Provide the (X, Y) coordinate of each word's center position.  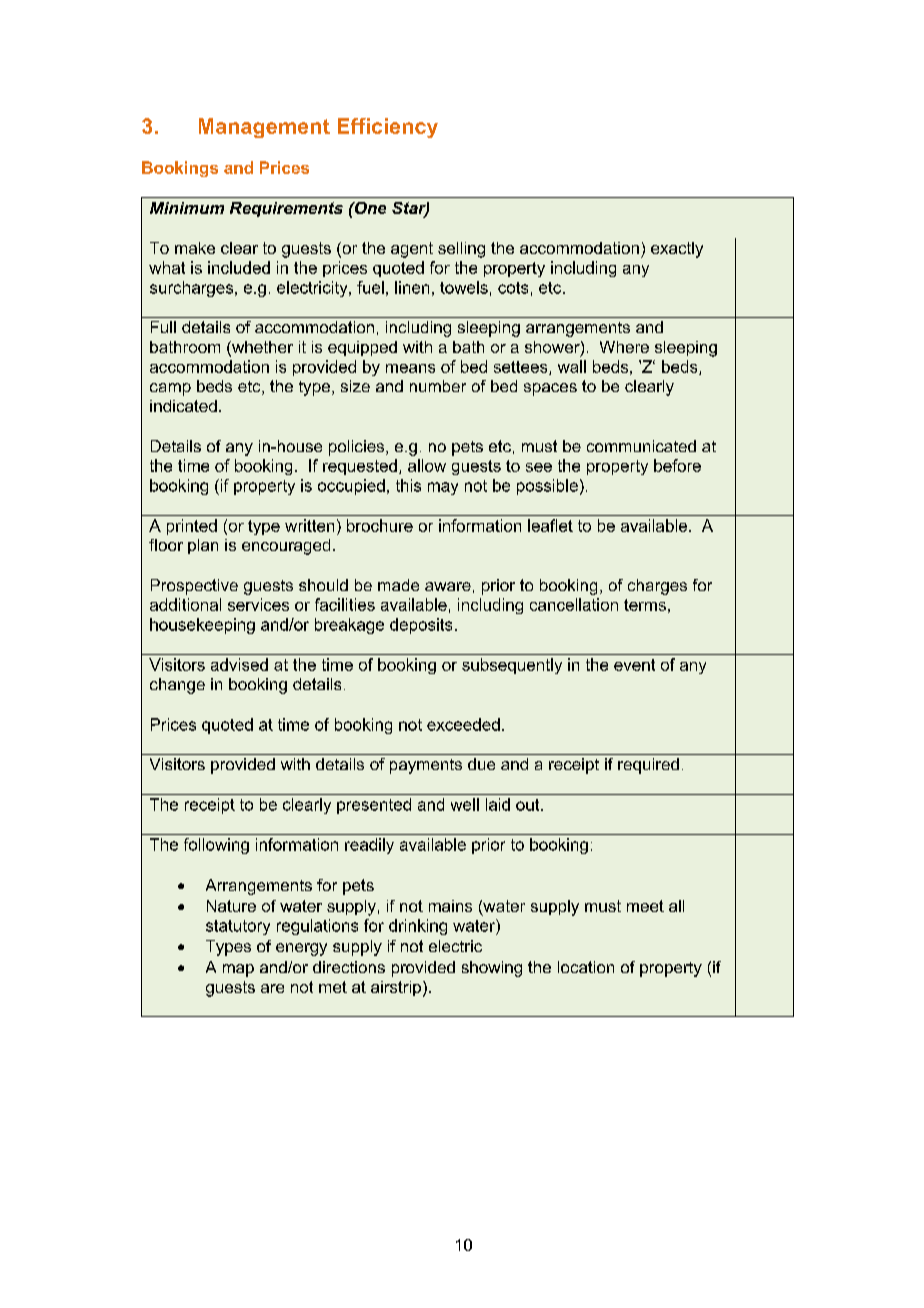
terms (645, 605)
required (648, 766)
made (398, 585)
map (238, 970)
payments (426, 766)
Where (624, 347)
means (410, 368)
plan (203, 546)
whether (261, 348)
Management (264, 128)
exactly (677, 250)
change (177, 686)
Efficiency (388, 128)
